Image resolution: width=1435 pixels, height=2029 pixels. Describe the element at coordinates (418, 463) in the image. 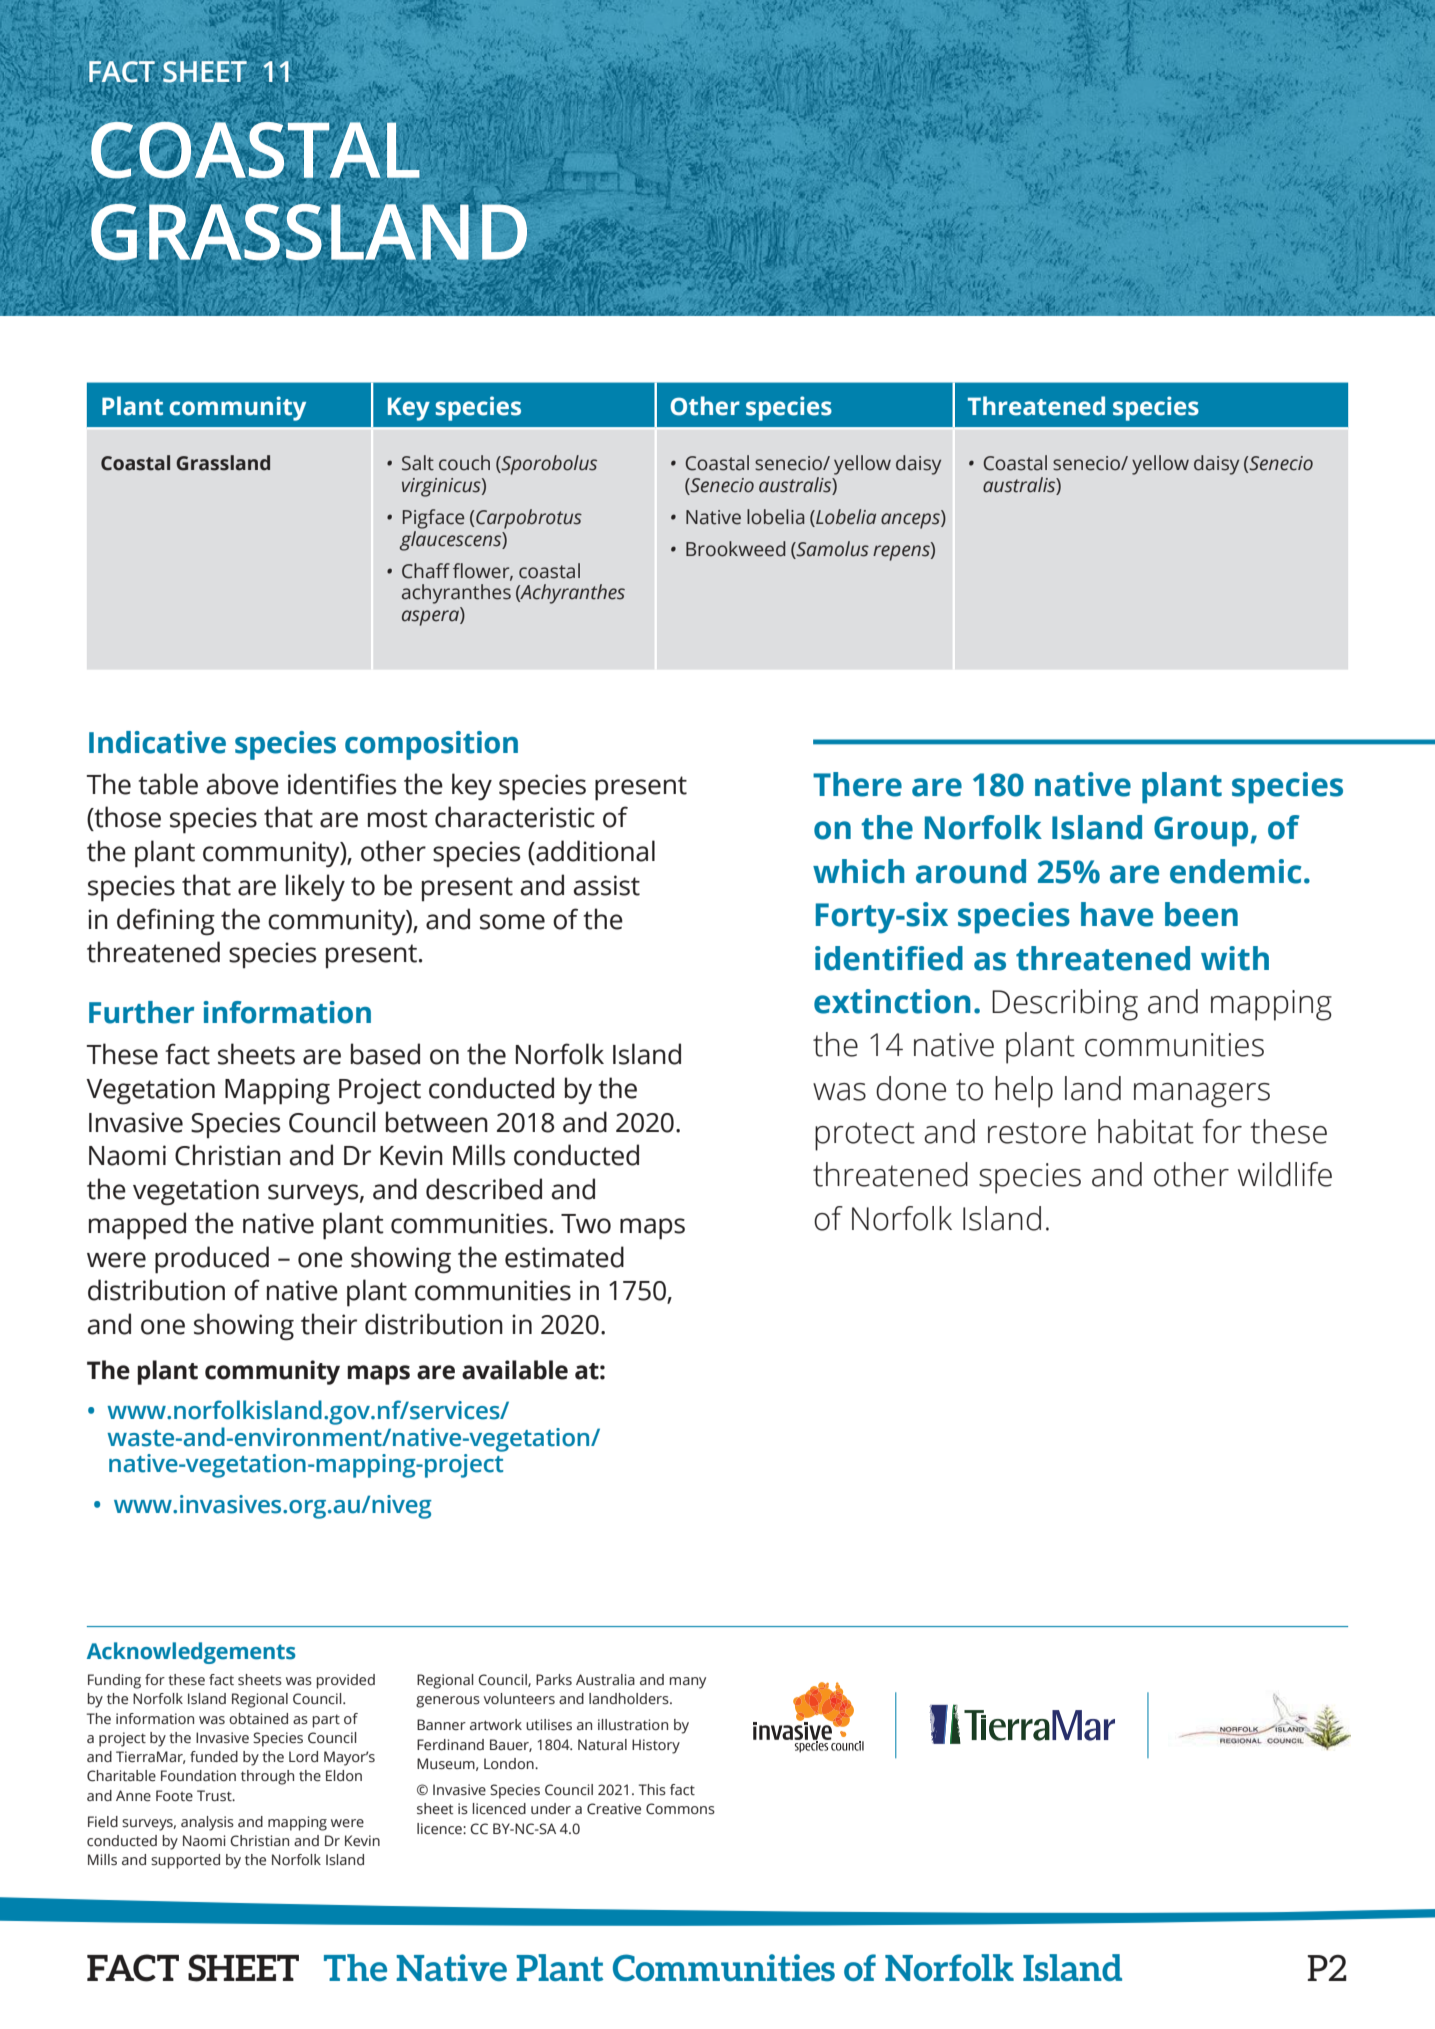

I see `Salt` at that location.
